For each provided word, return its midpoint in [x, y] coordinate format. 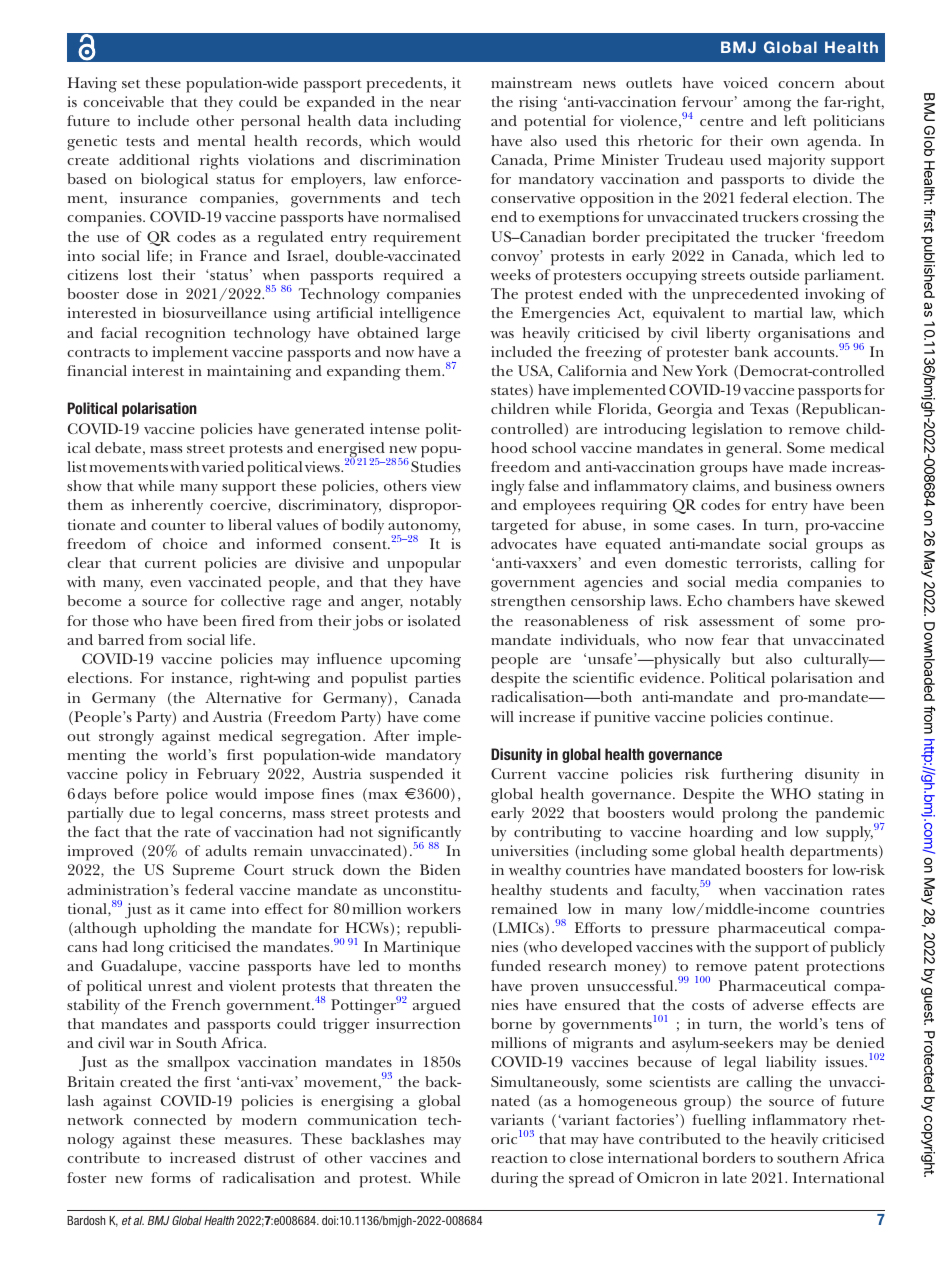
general [753, 450]
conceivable [123, 101]
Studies [436, 466]
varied [223, 466]
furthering [757, 776]
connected [170, 1119]
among [767, 106]
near [445, 103]
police [187, 796]
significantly [419, 835]
